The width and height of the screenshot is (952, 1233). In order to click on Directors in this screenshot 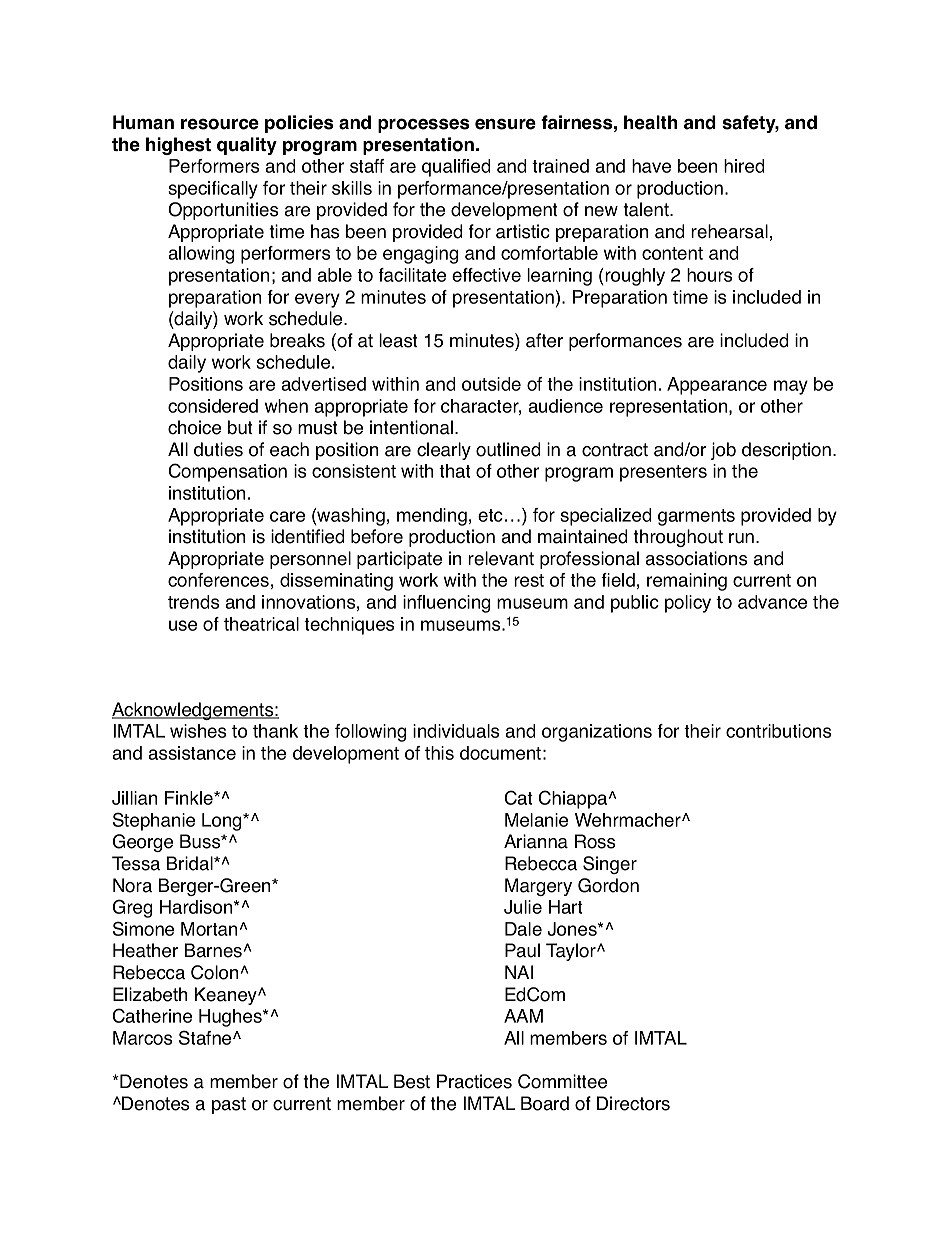, I will do `click(633, 1103)`.
